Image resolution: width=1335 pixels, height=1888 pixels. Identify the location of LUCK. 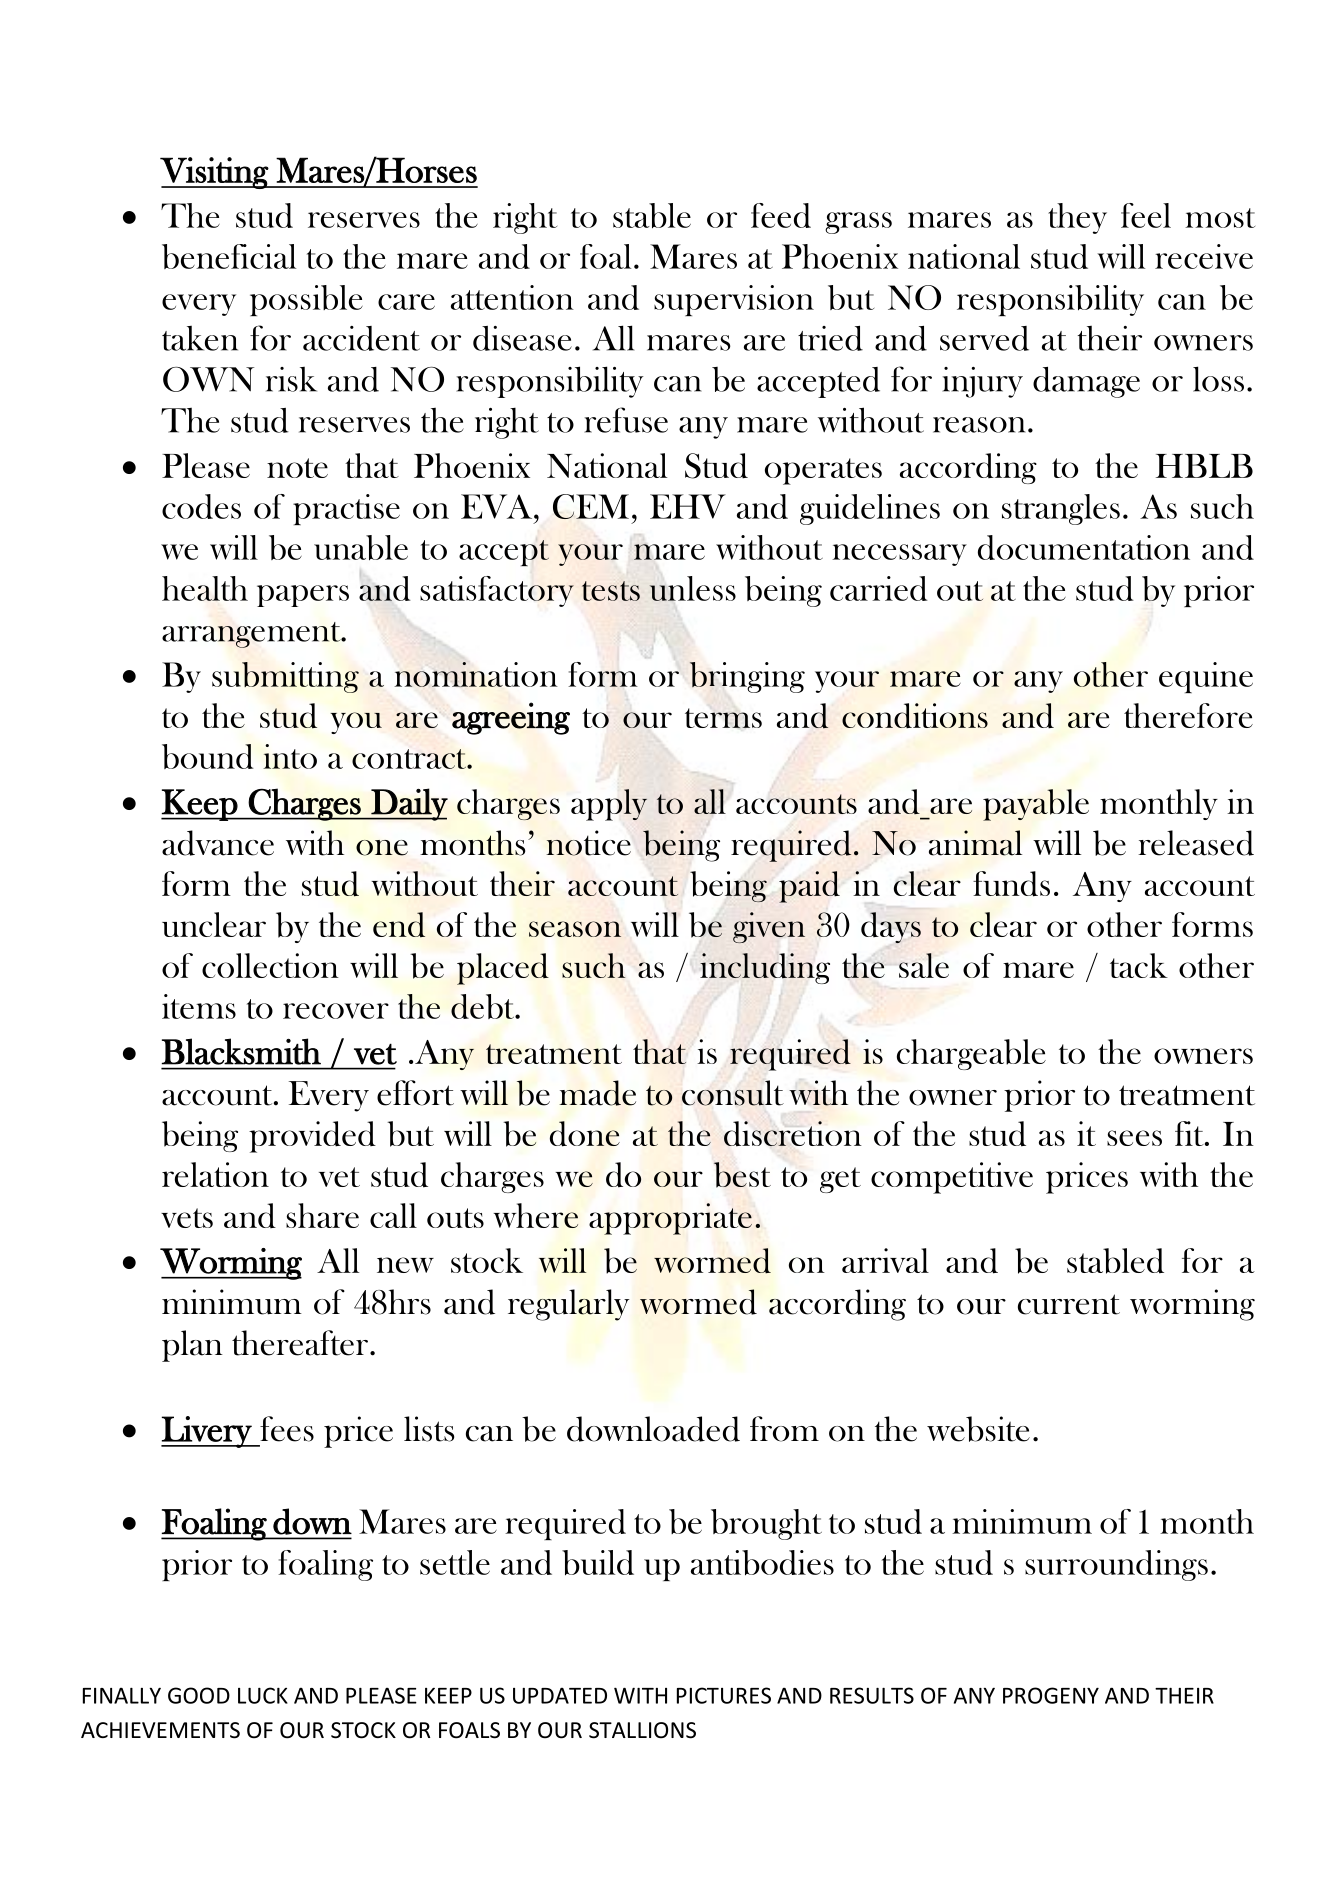
(263, 1695).
